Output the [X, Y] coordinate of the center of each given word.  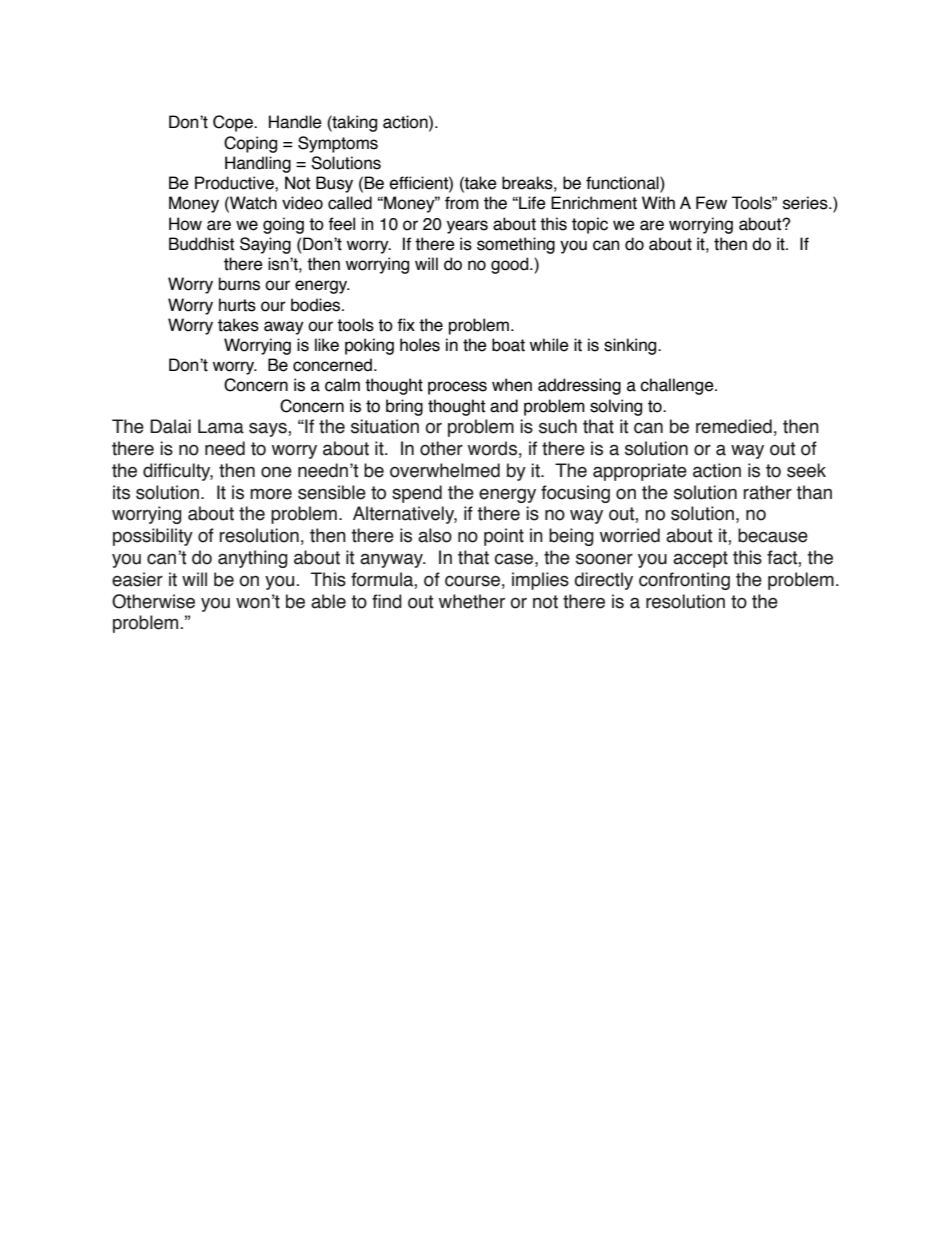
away [284, 328]
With [658, 203]
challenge [678, 386]
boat [508, 345]
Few [711, 203]
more [271, 494]
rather [767, 492]
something [516, 245]
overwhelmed [445, 470]
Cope [234, 123]
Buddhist [201, 244]
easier [137, 579]
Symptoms [338, 144]
